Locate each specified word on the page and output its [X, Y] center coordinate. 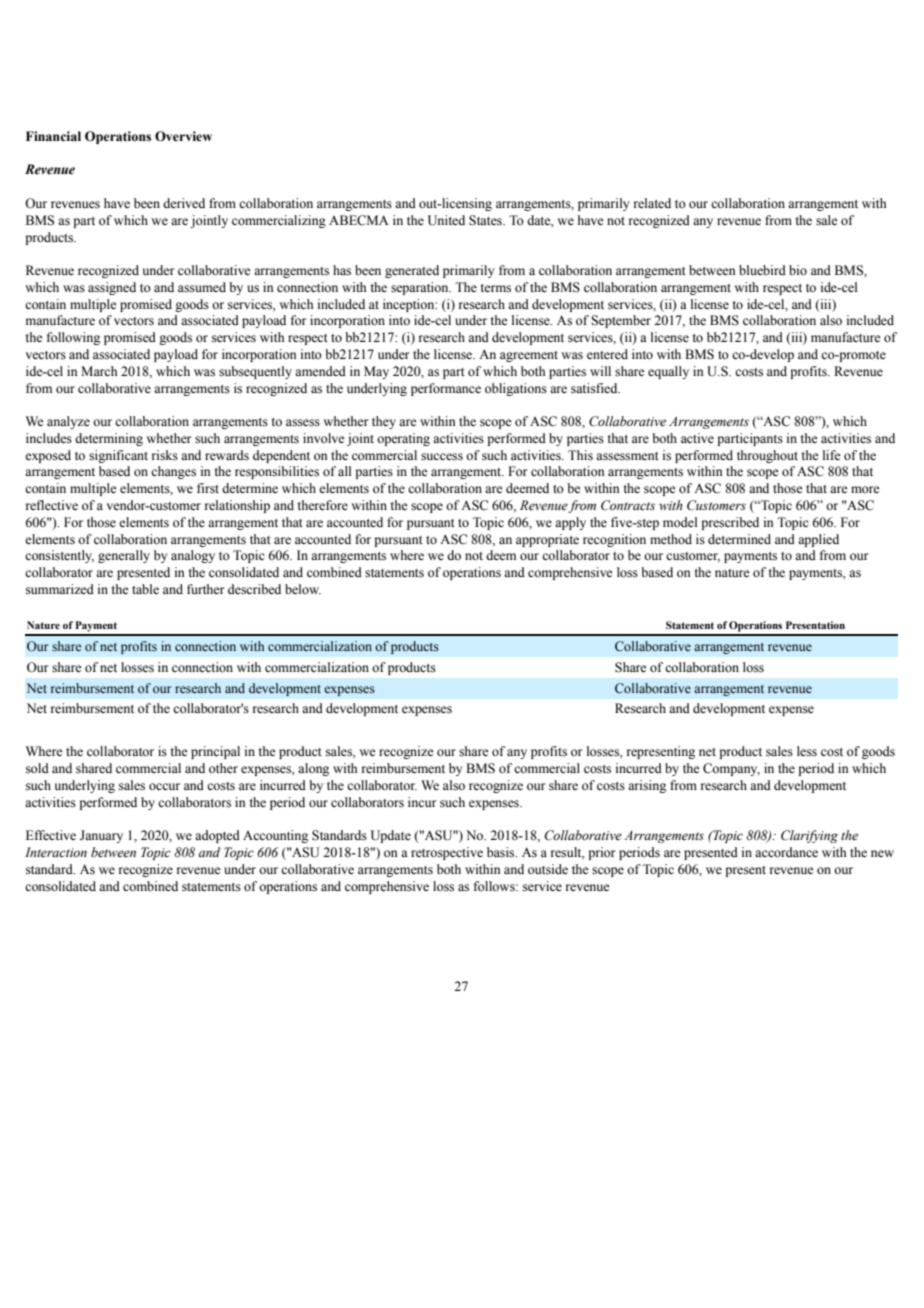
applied [818, 540]
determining [109, 439]
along [313, 769]
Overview [183, 136]
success [442, 457]
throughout [767, 456]
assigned [112, 288]
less [807, 751]
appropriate [547, 540]
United [446, 220]
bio [798, 270]
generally [124, 556]
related [652, 203]
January [101, 836]
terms [495, 288]
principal [215, 752]
